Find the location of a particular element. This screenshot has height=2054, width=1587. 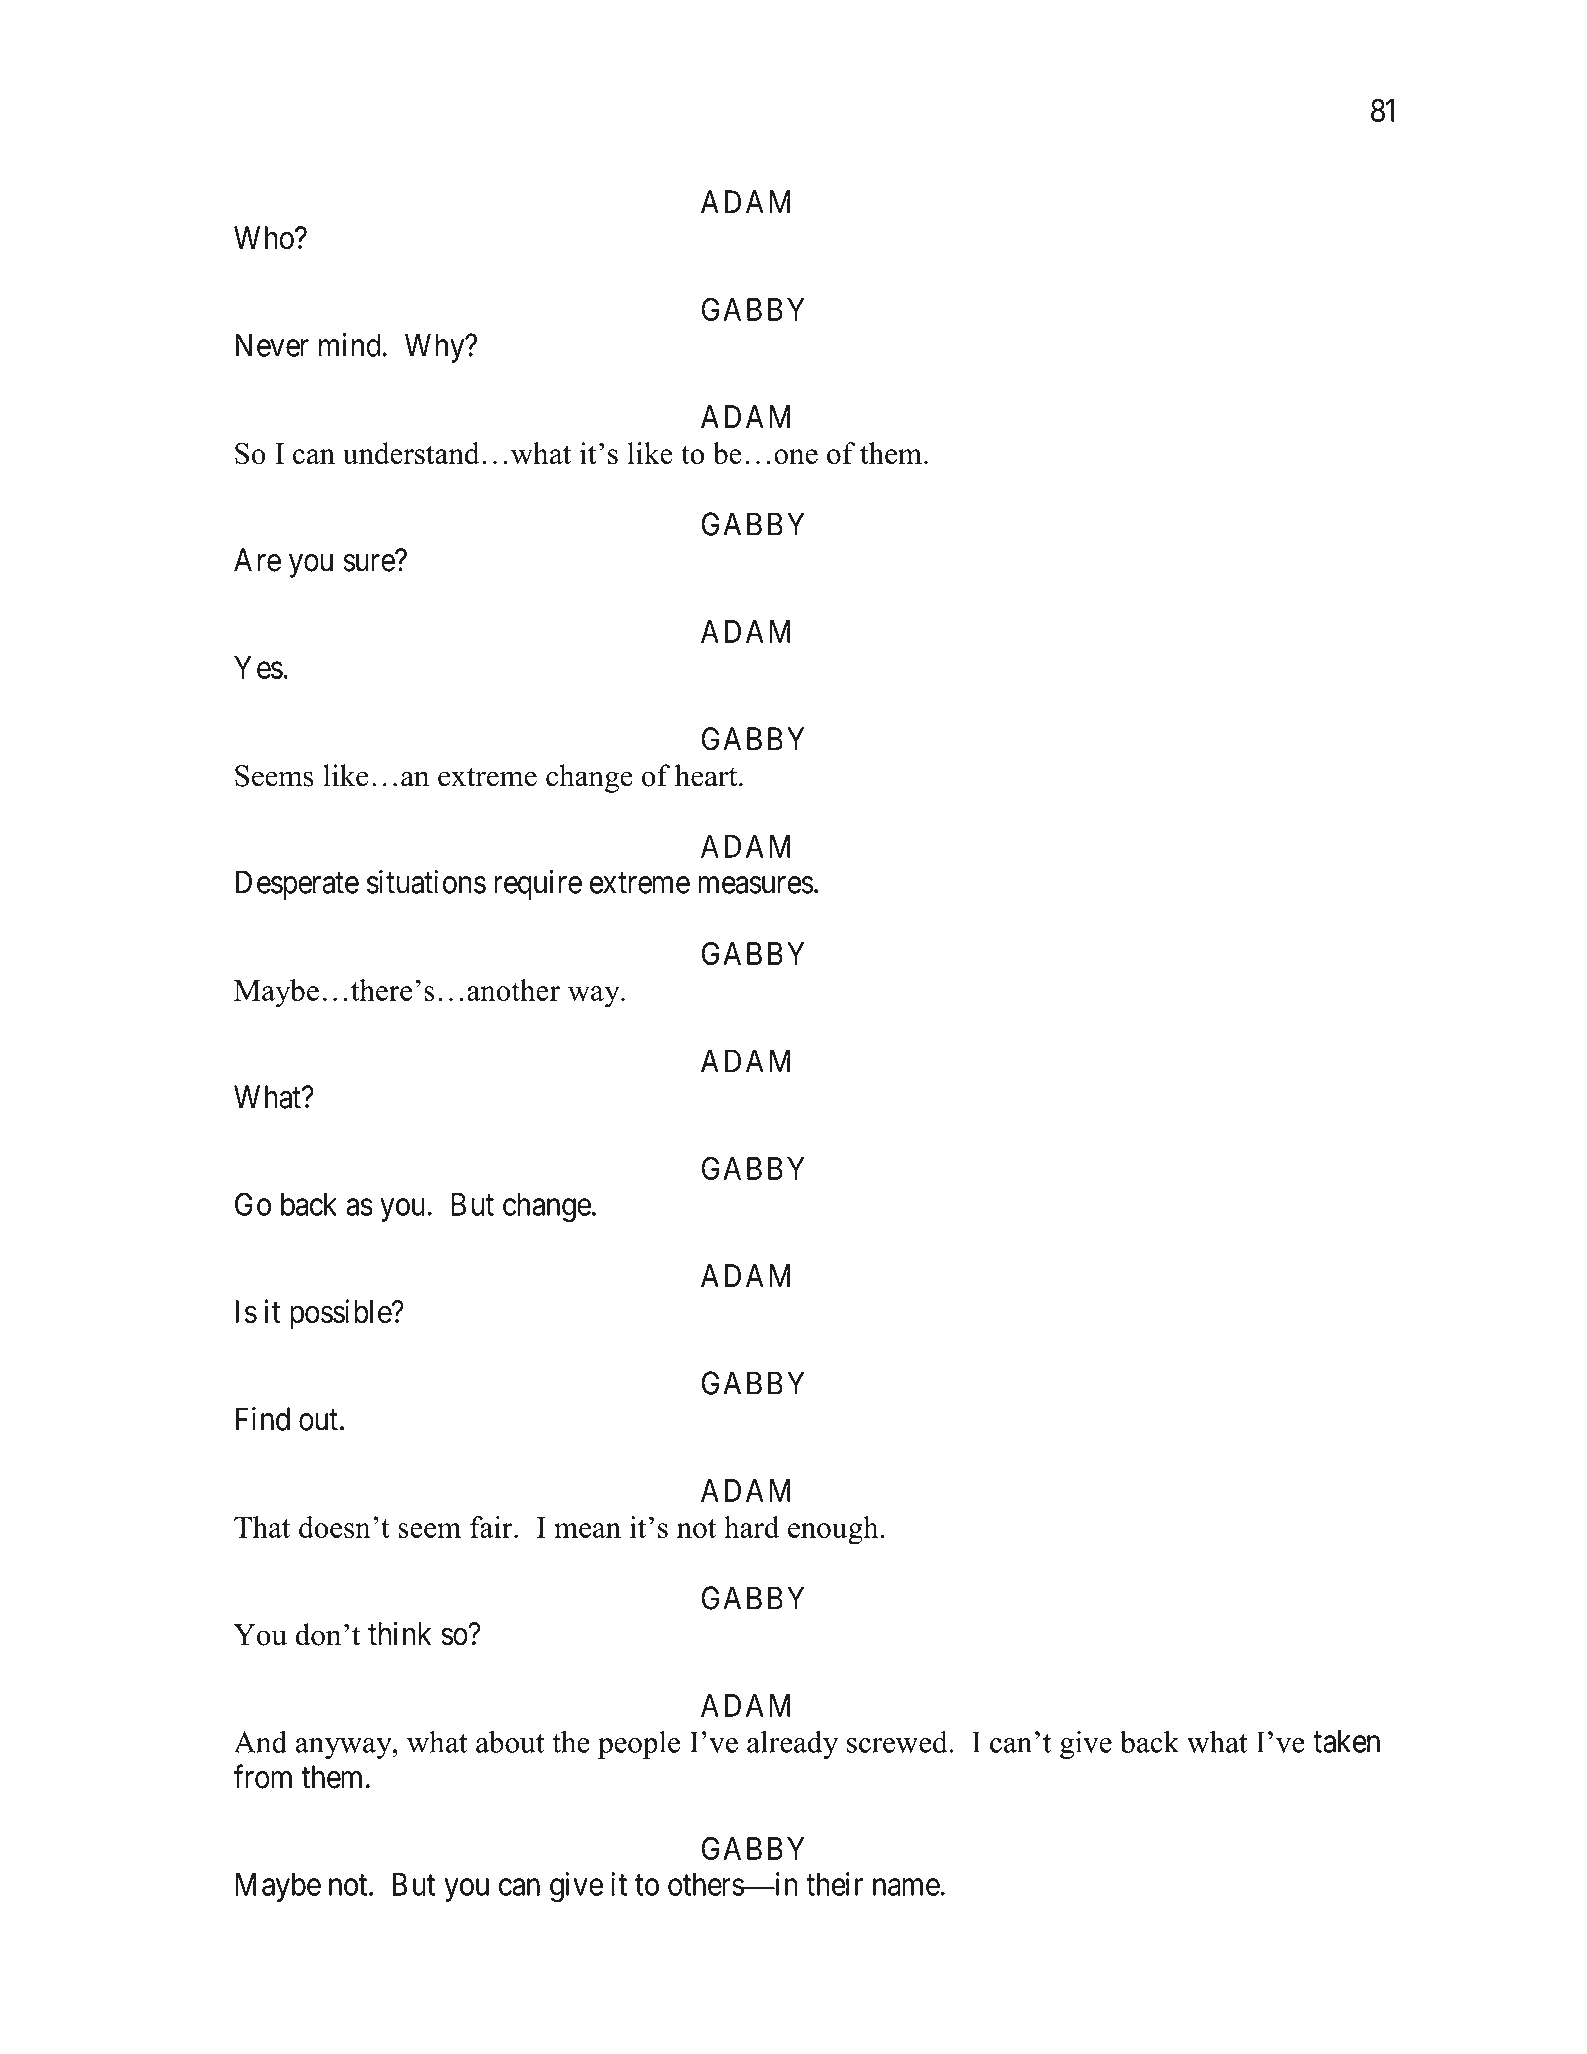

from is located at coordinates (262, 1776).
